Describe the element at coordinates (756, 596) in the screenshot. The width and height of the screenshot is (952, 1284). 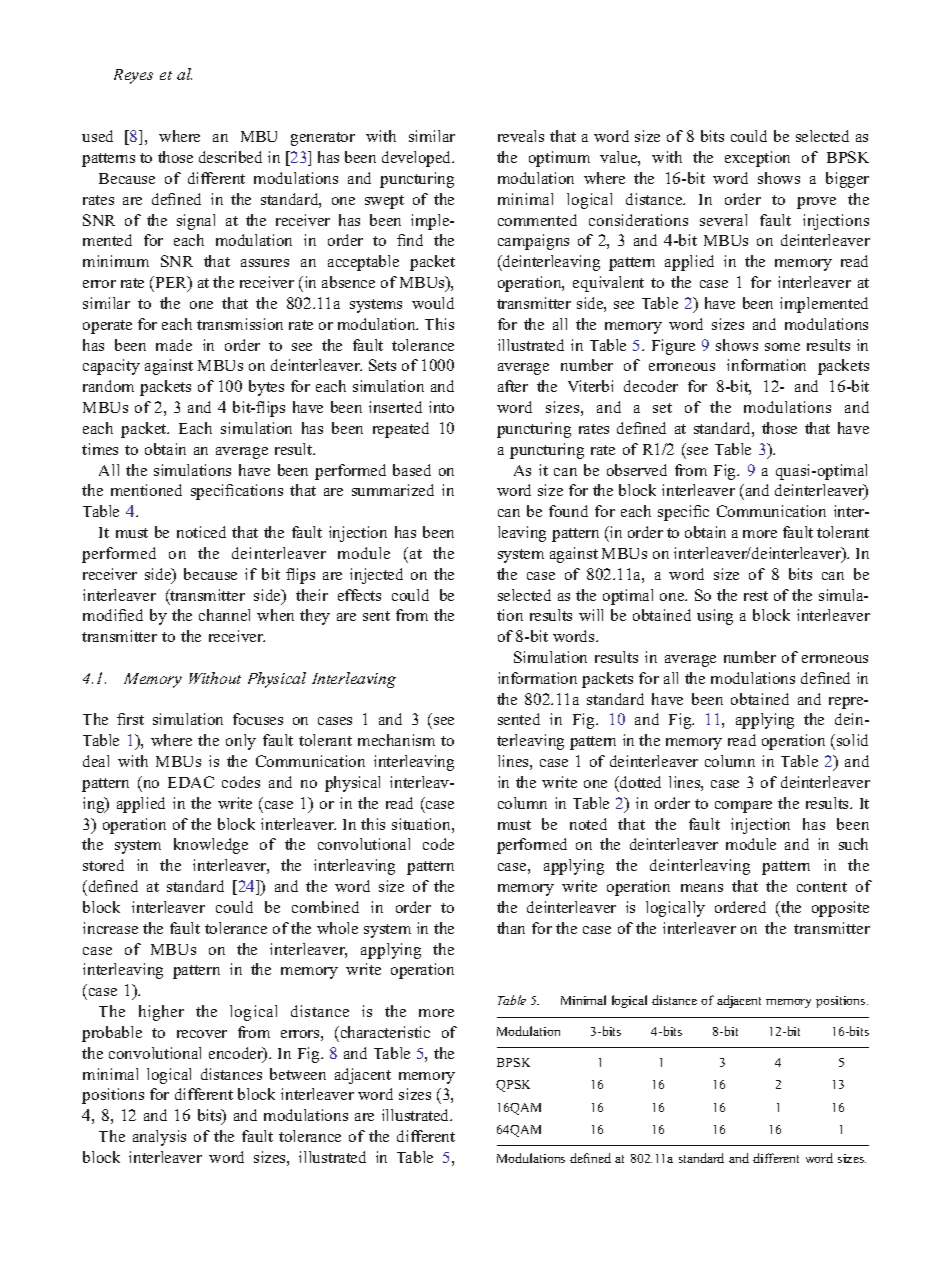
I see `rest` at that location.
